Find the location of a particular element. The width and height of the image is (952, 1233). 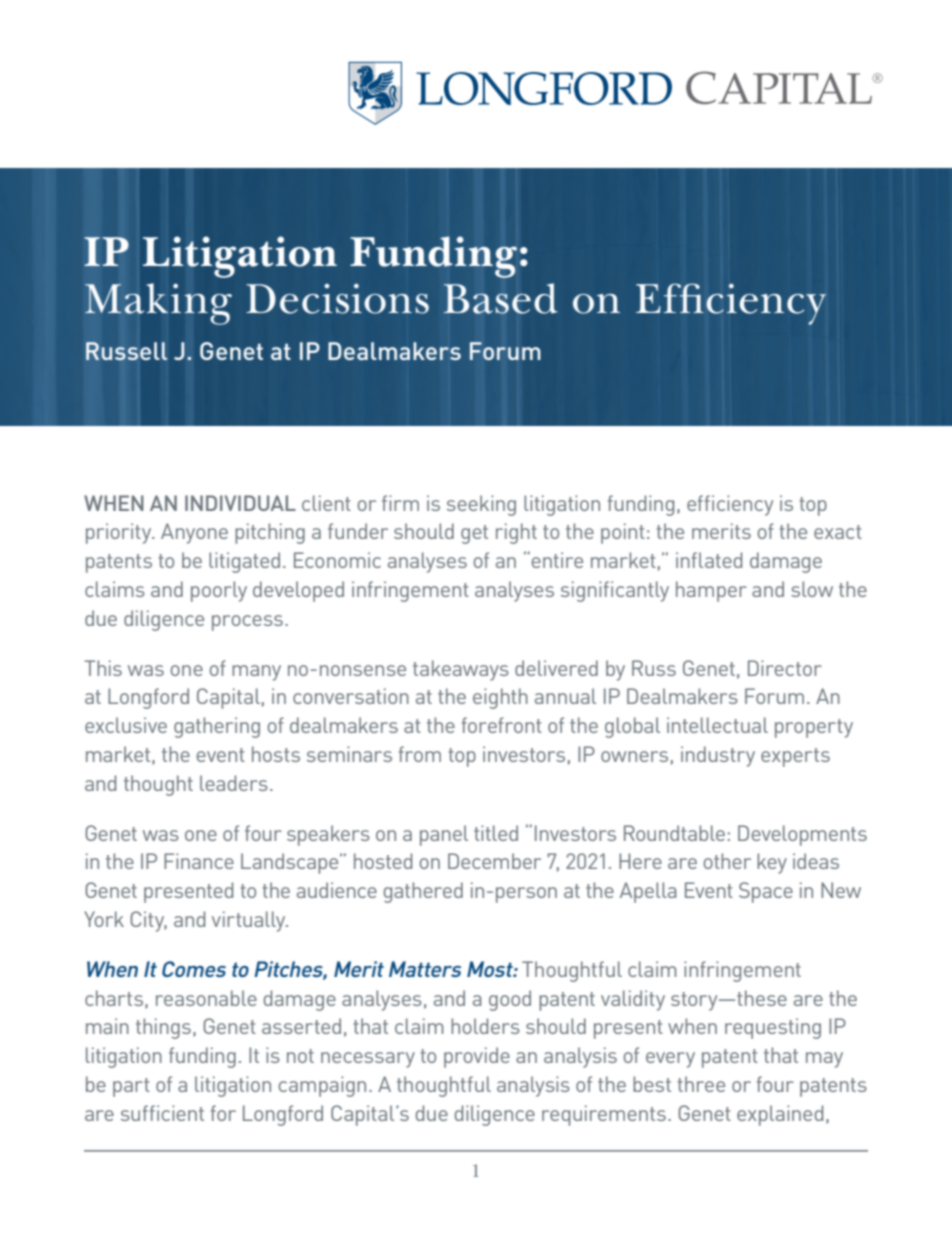

takeaways is located at coordinates (461, 670).
